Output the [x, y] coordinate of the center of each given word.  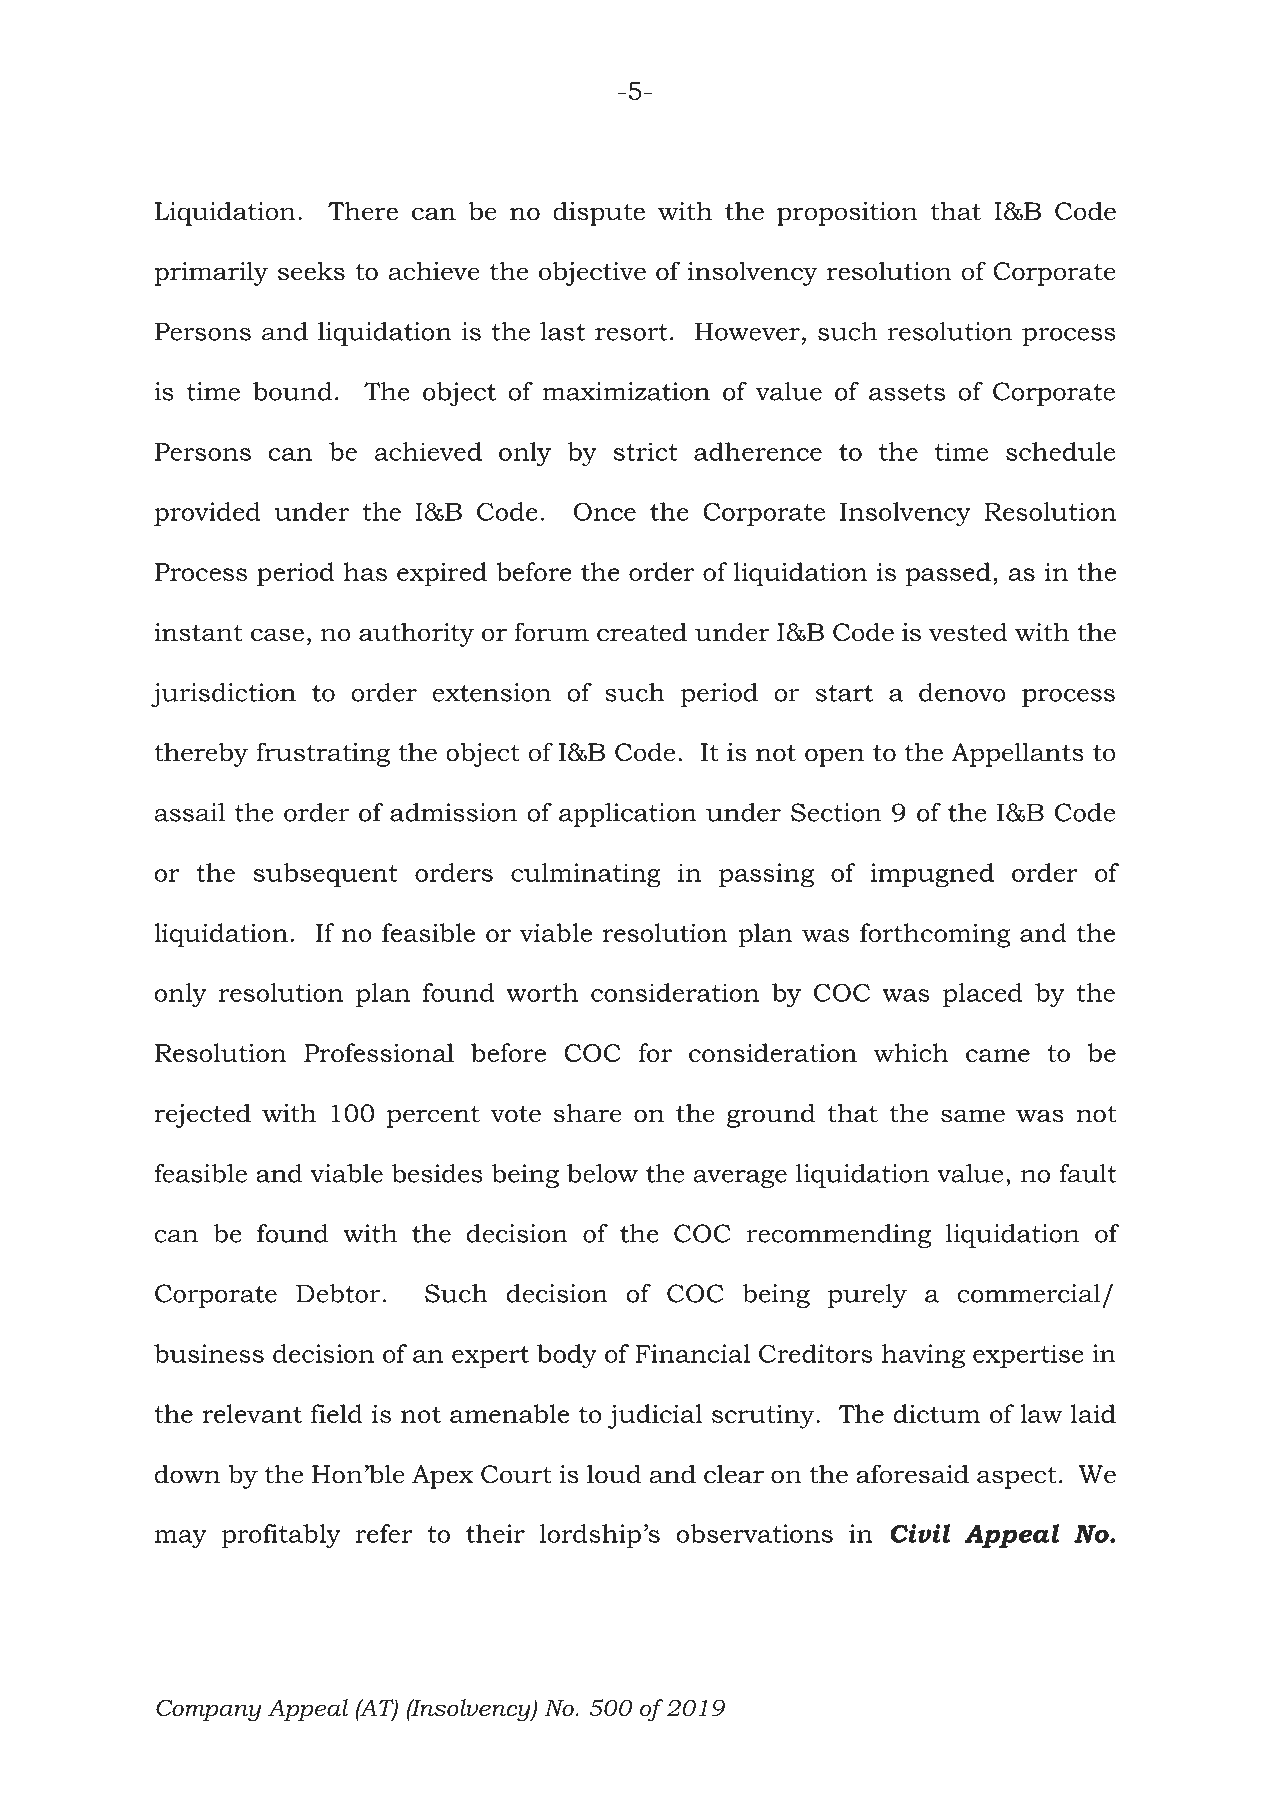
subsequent [326, 875]
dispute [599, 213]
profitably [280, 1536]
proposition [847, 214]
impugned [932, 875]
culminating [586, 875]
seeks [311, 271]
